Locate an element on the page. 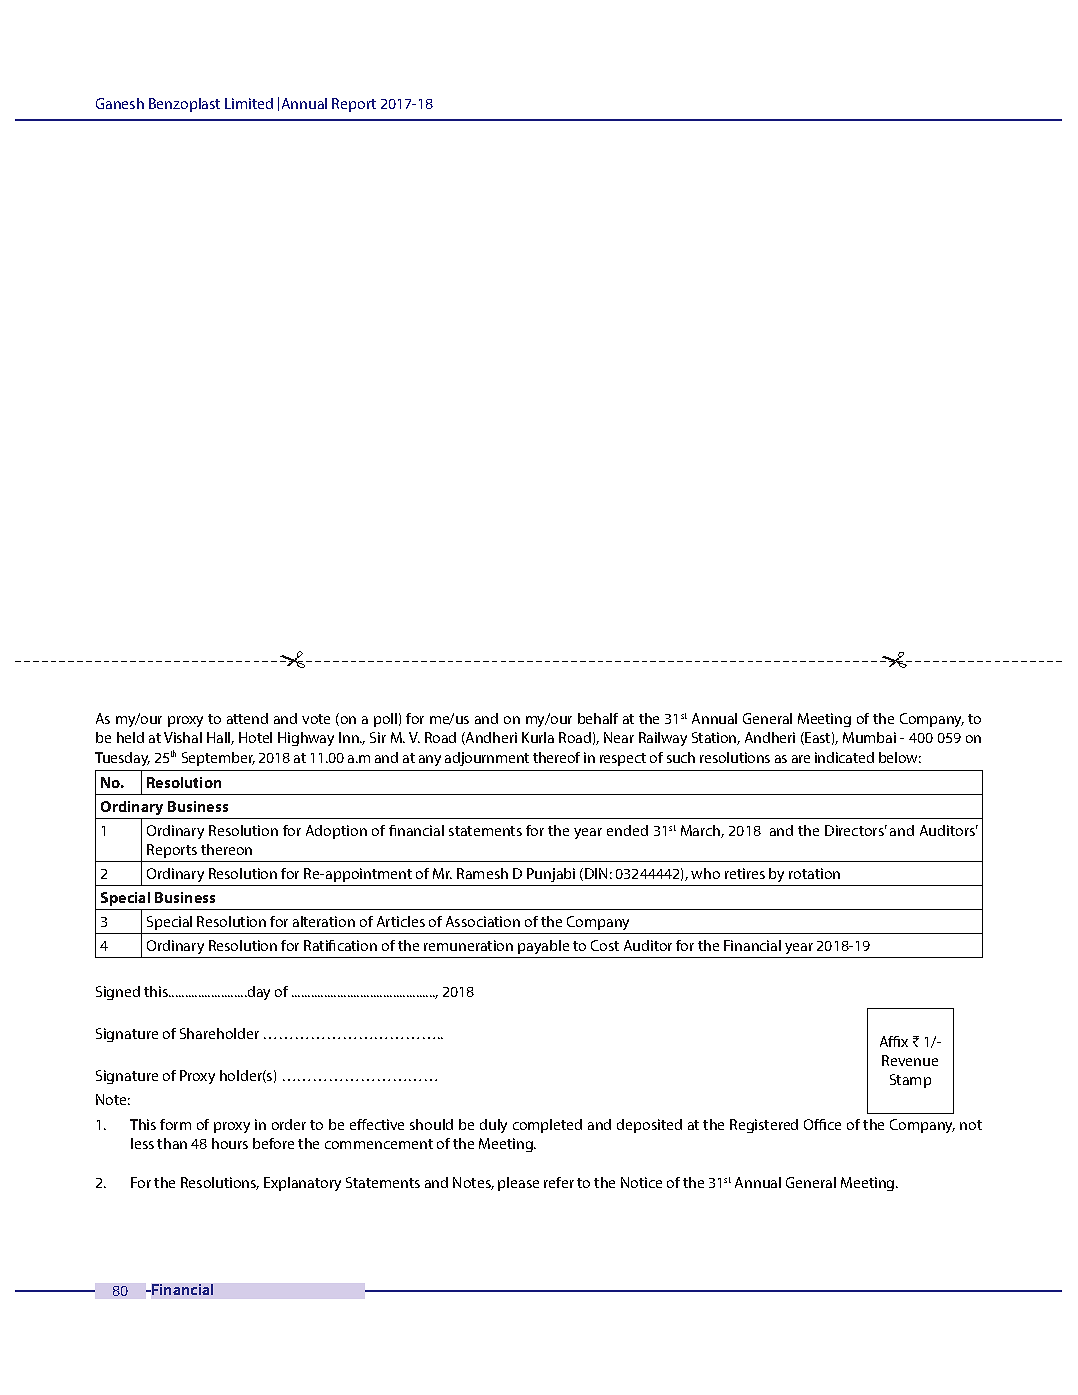  attend is located at coordinates (247, 718).
